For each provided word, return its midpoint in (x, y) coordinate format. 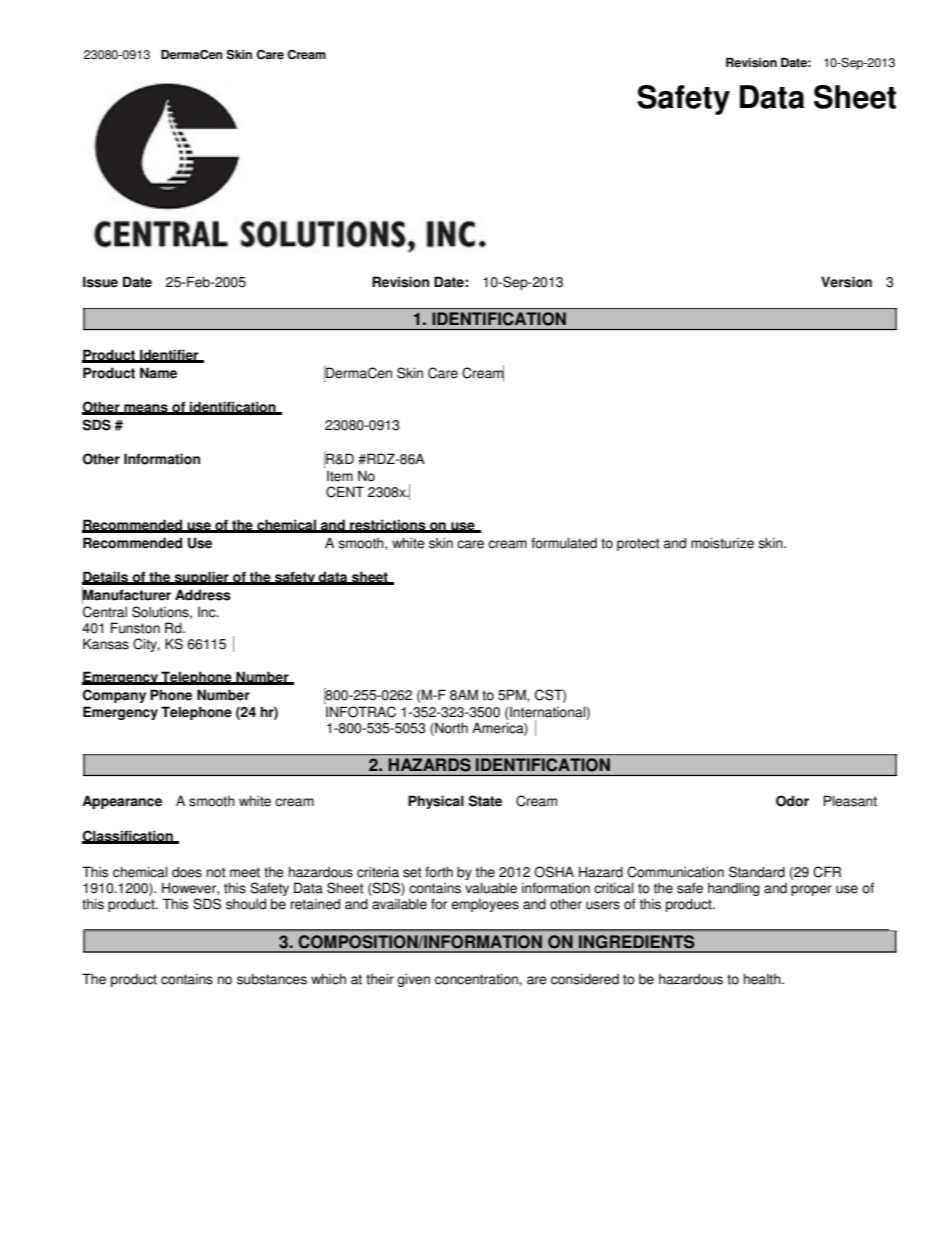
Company (114, 696)
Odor (792, 801)
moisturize (722, 543)
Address (203, 595)
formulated (564, 543)
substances (272, 979)
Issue (100, 282)
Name (158, 373)
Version (846, 282)
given (413, 980)
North (450, 729)
